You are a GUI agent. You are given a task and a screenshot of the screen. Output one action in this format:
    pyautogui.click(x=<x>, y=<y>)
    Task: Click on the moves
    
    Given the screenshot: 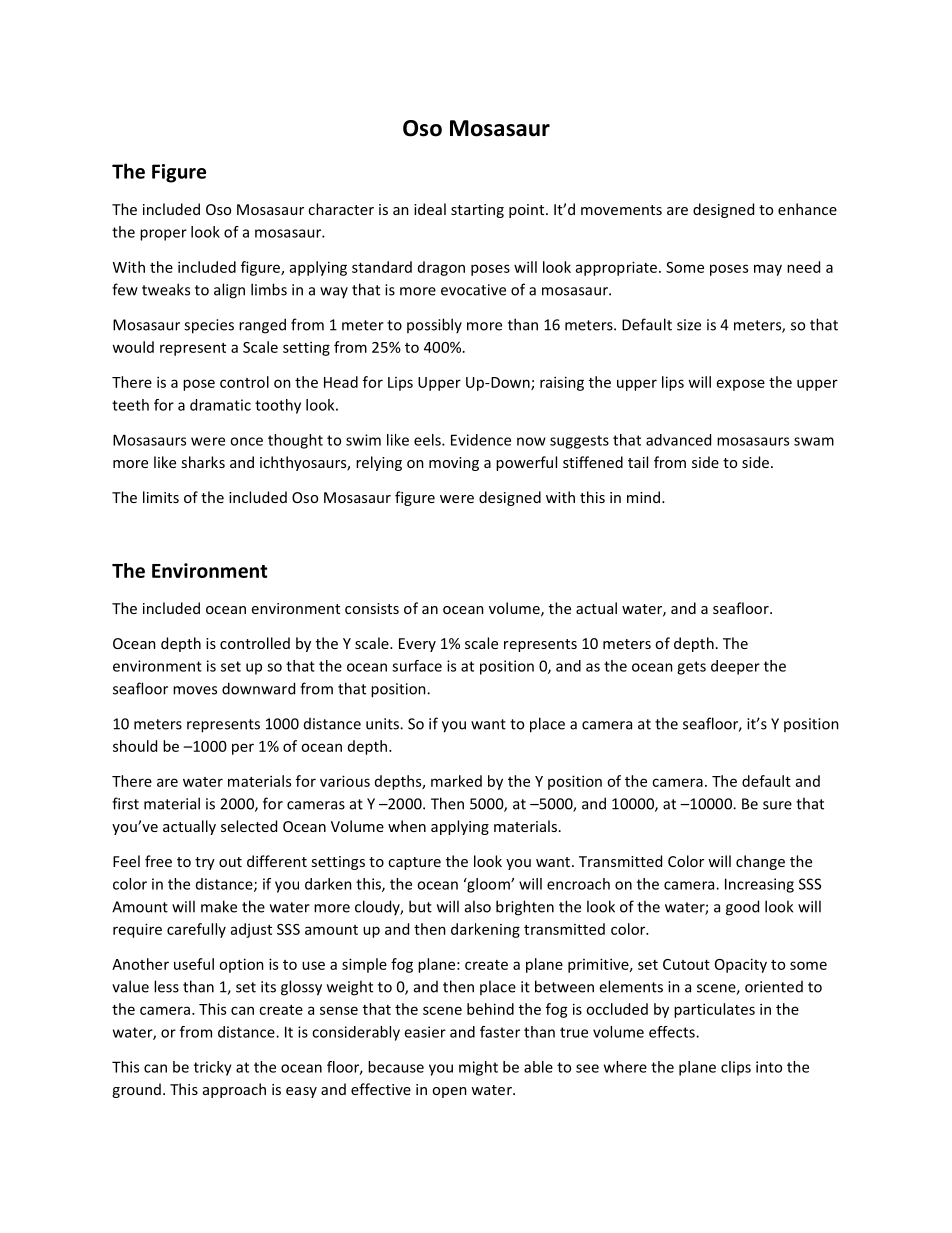 What is the action you would take?
    pyautogui.click(x=195, y=690)
